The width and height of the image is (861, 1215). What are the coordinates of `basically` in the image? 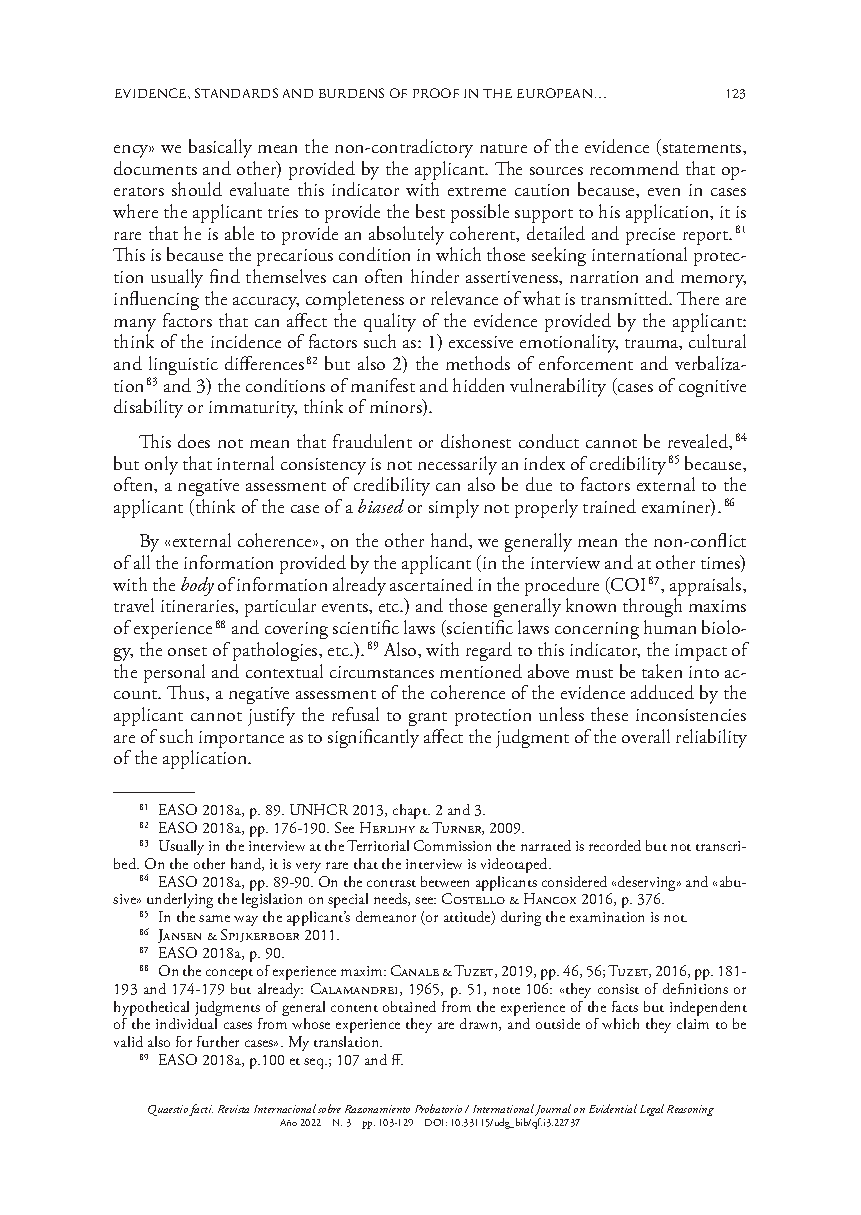 It's located at (220, 148).
